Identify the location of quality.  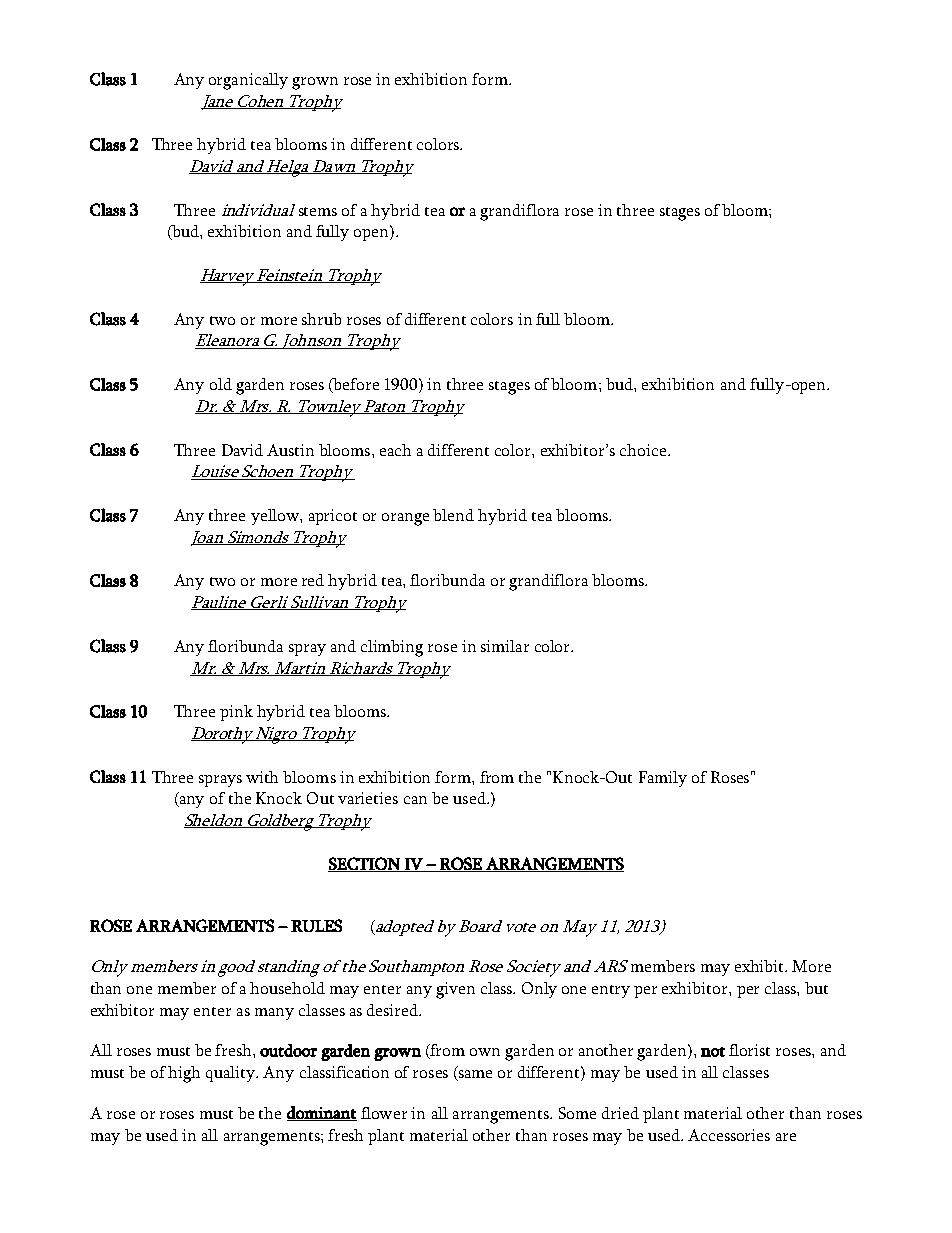
(232, 1074).
